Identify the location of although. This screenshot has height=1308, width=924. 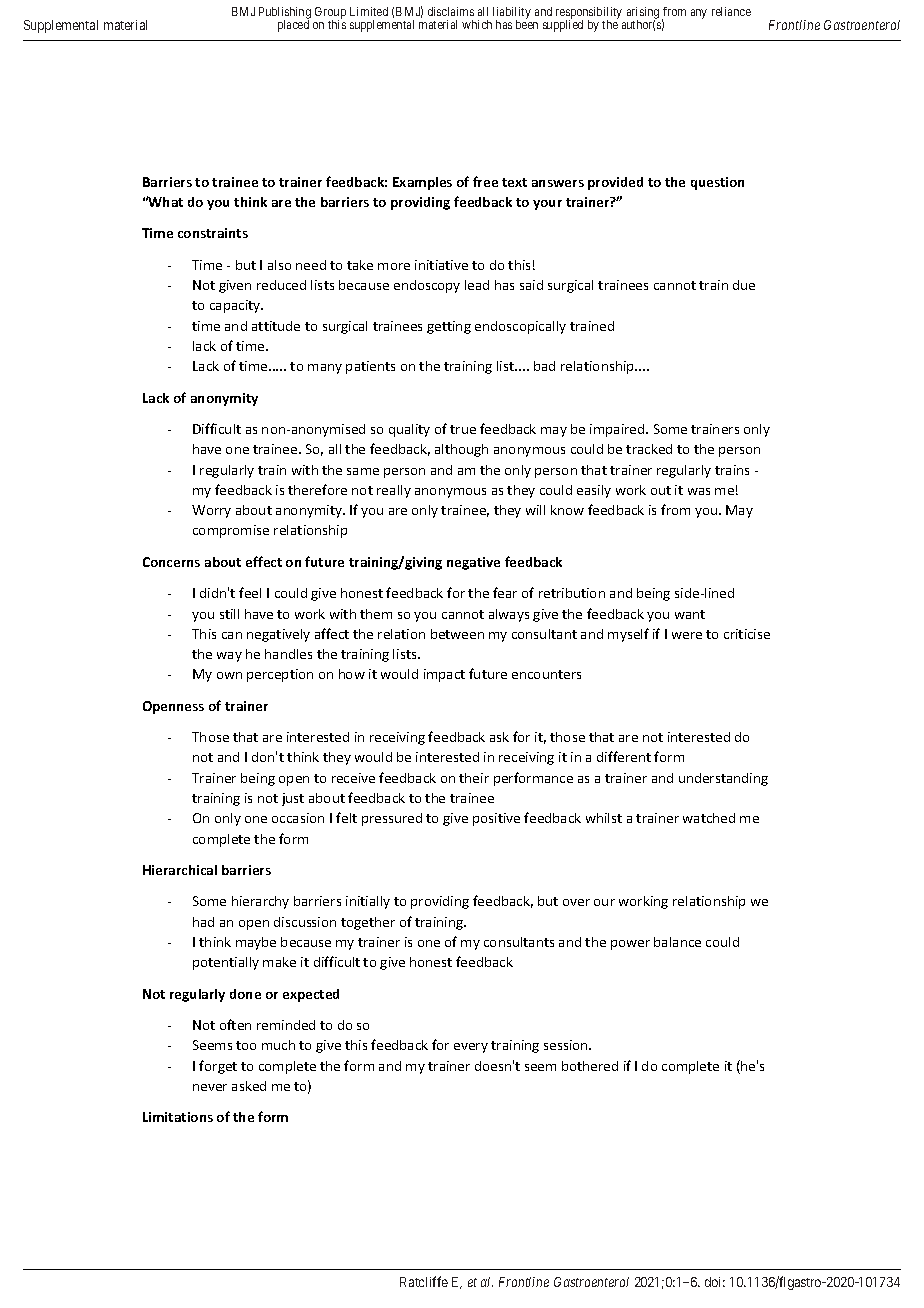
(461, 450).
